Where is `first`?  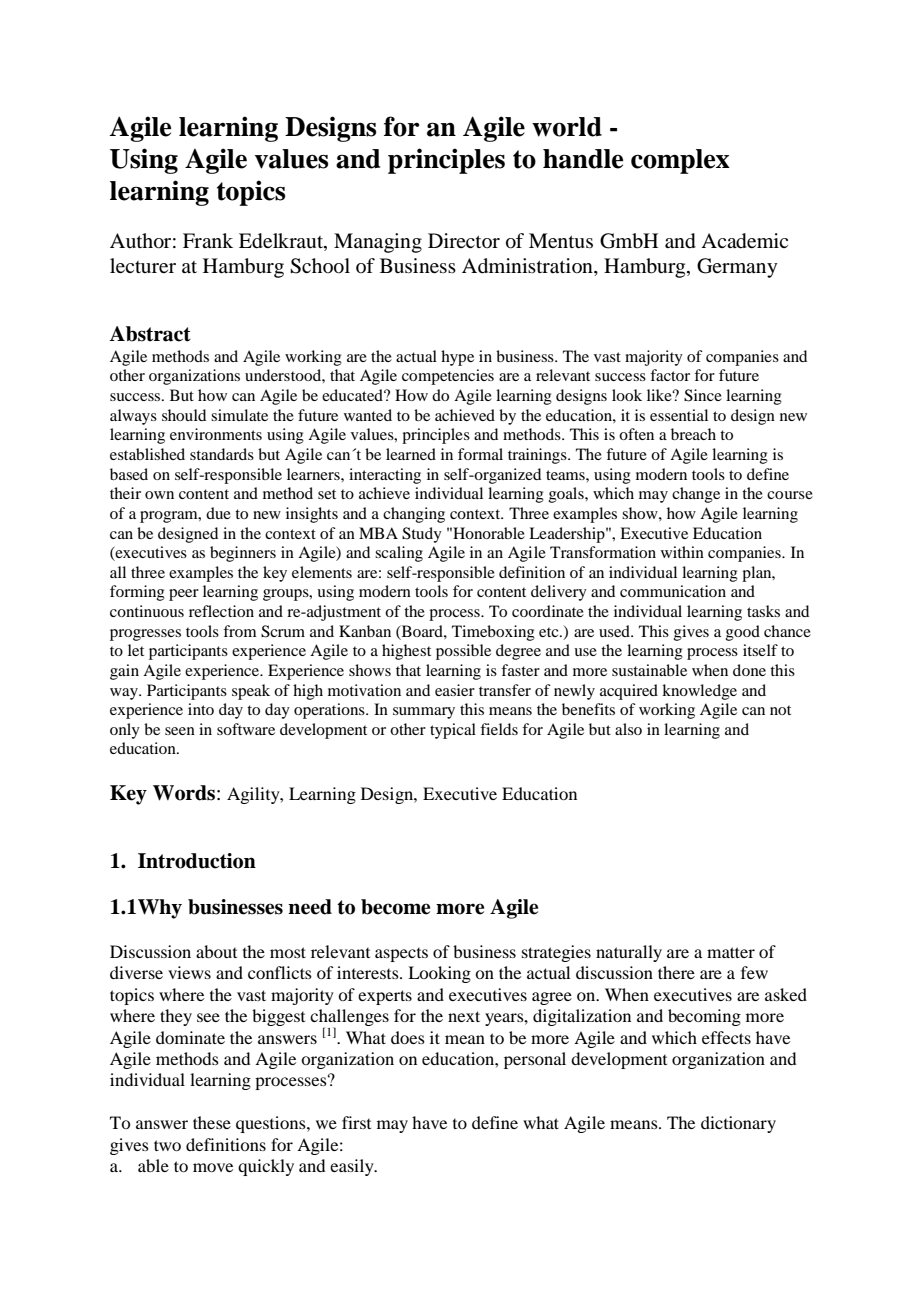
first is located at coordinates (356, 1122).
